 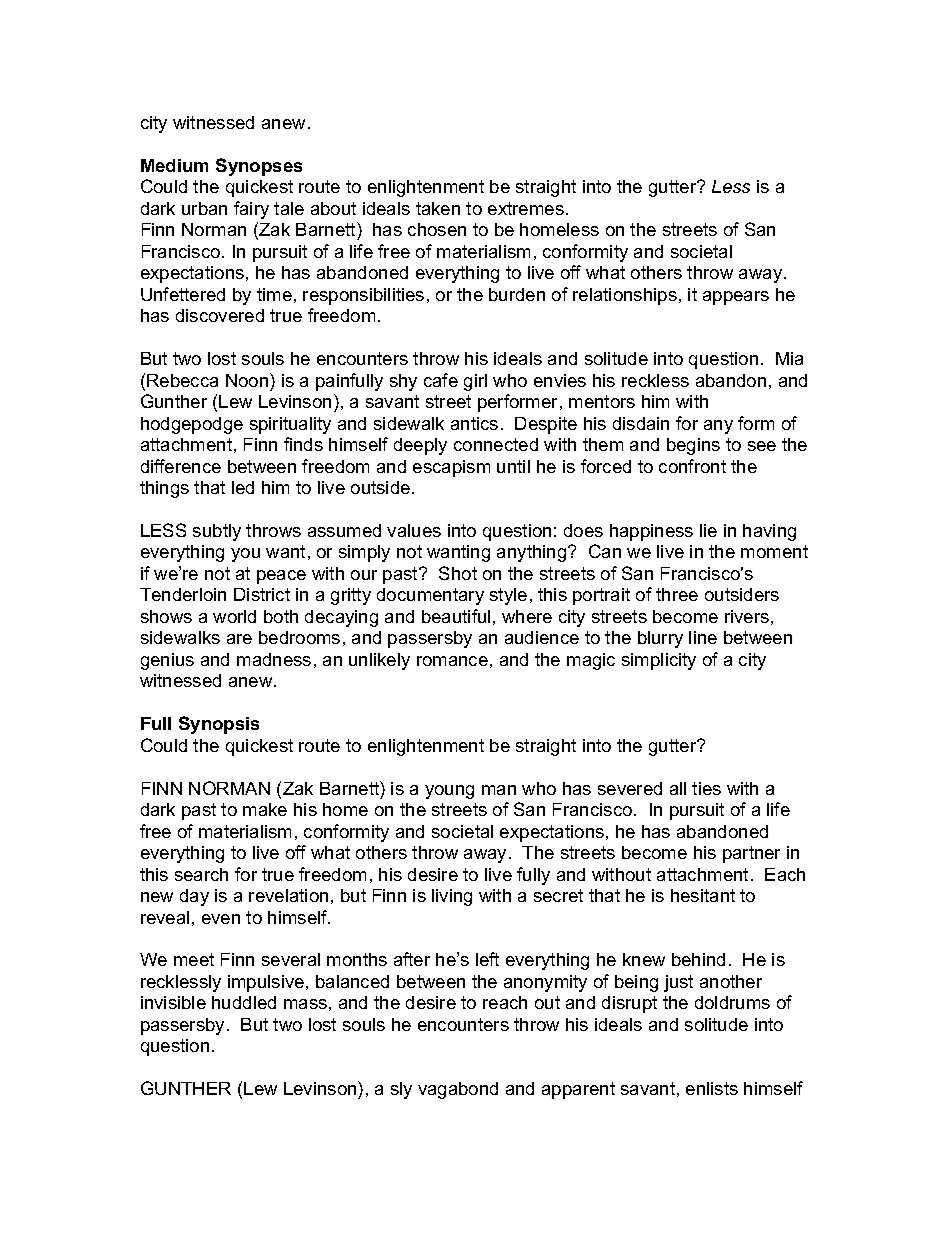 What do you see at coordinates (244, 1002) in the page?
I see `huddled` at bounding box center [244, 1002].
